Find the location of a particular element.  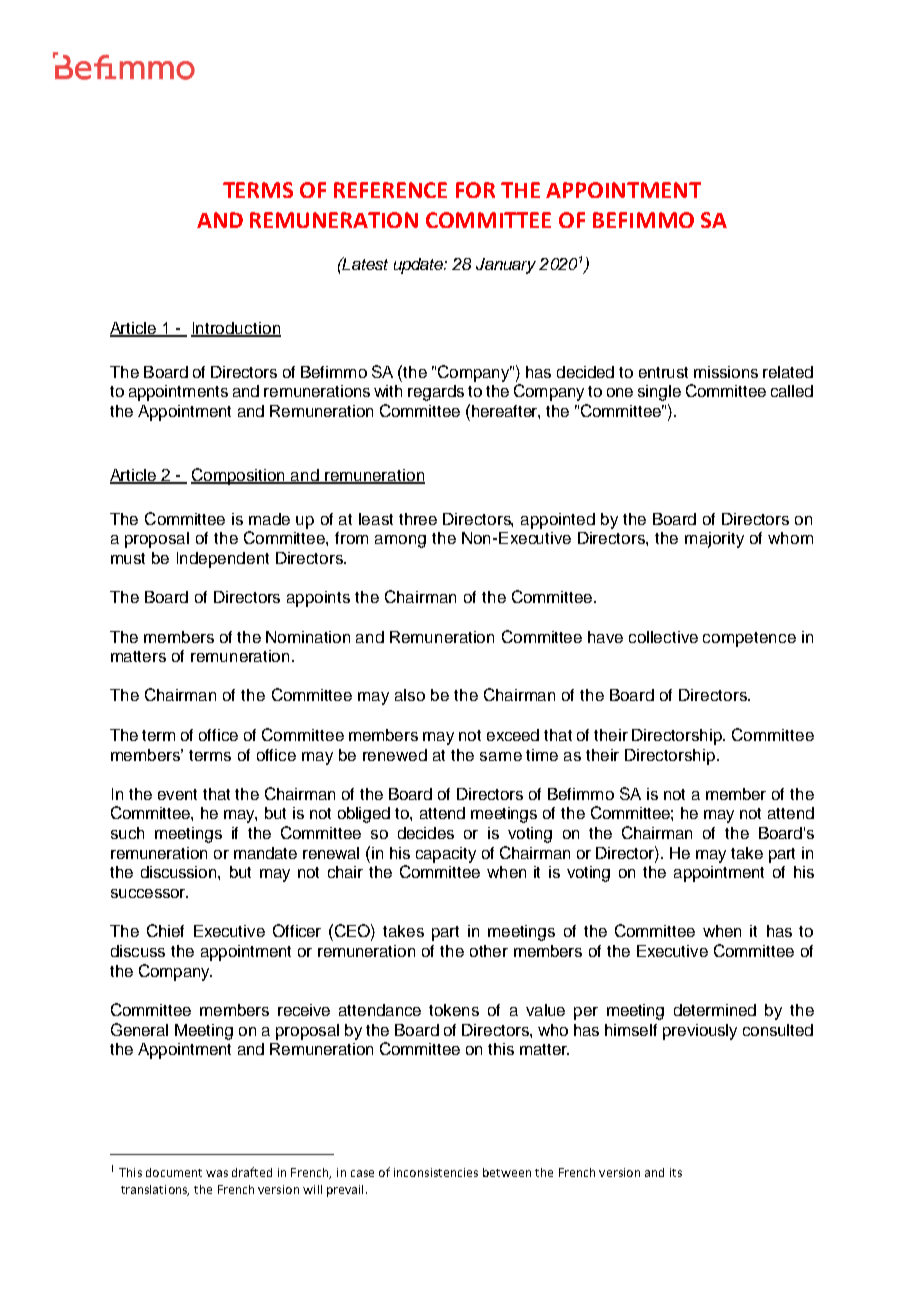

Nomination is located at coordinates (308, 637).
